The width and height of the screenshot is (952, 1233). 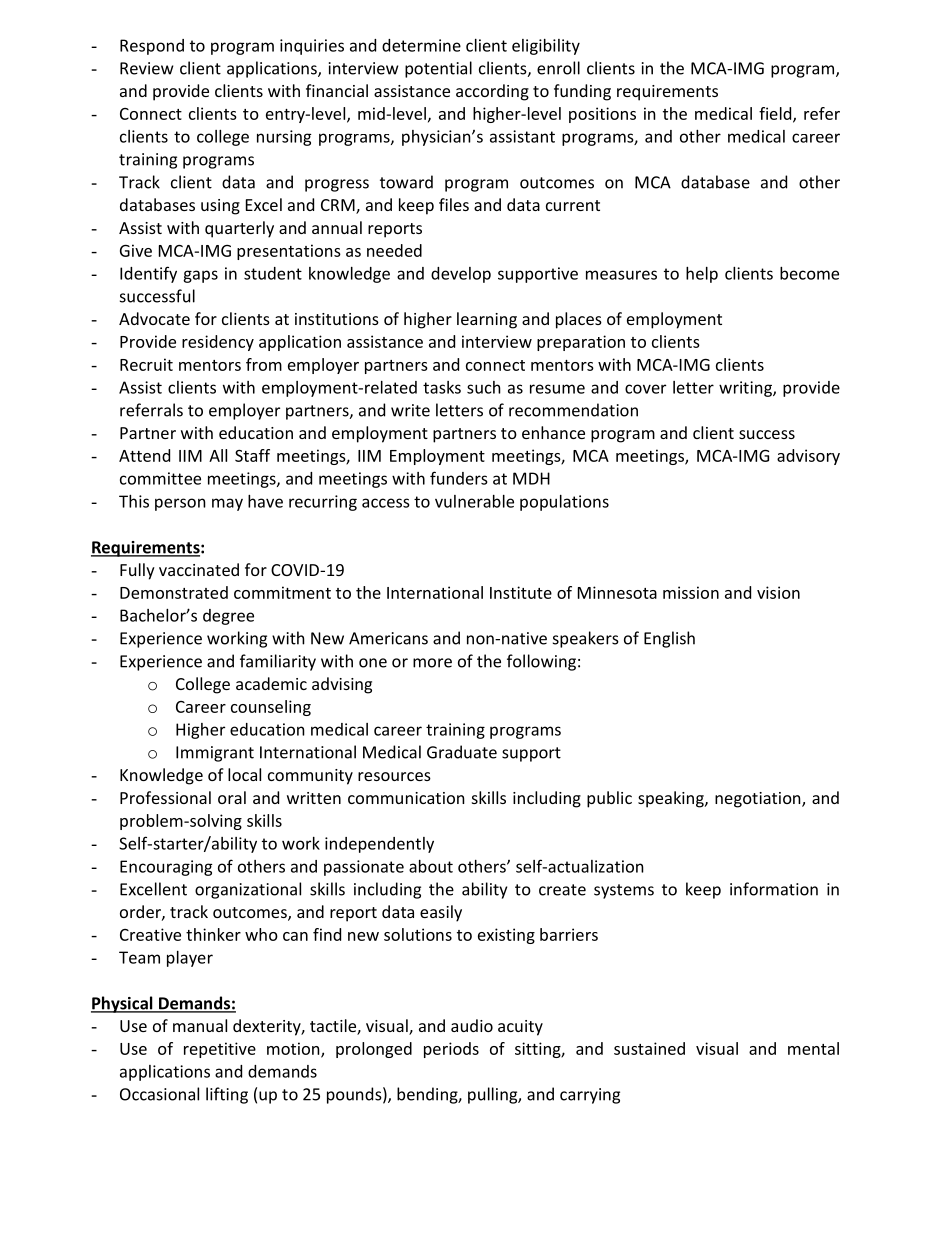 What do you see at coordinates (232, 797) in the screenshot?
I see `oral` at bounding box center [232, 797].
